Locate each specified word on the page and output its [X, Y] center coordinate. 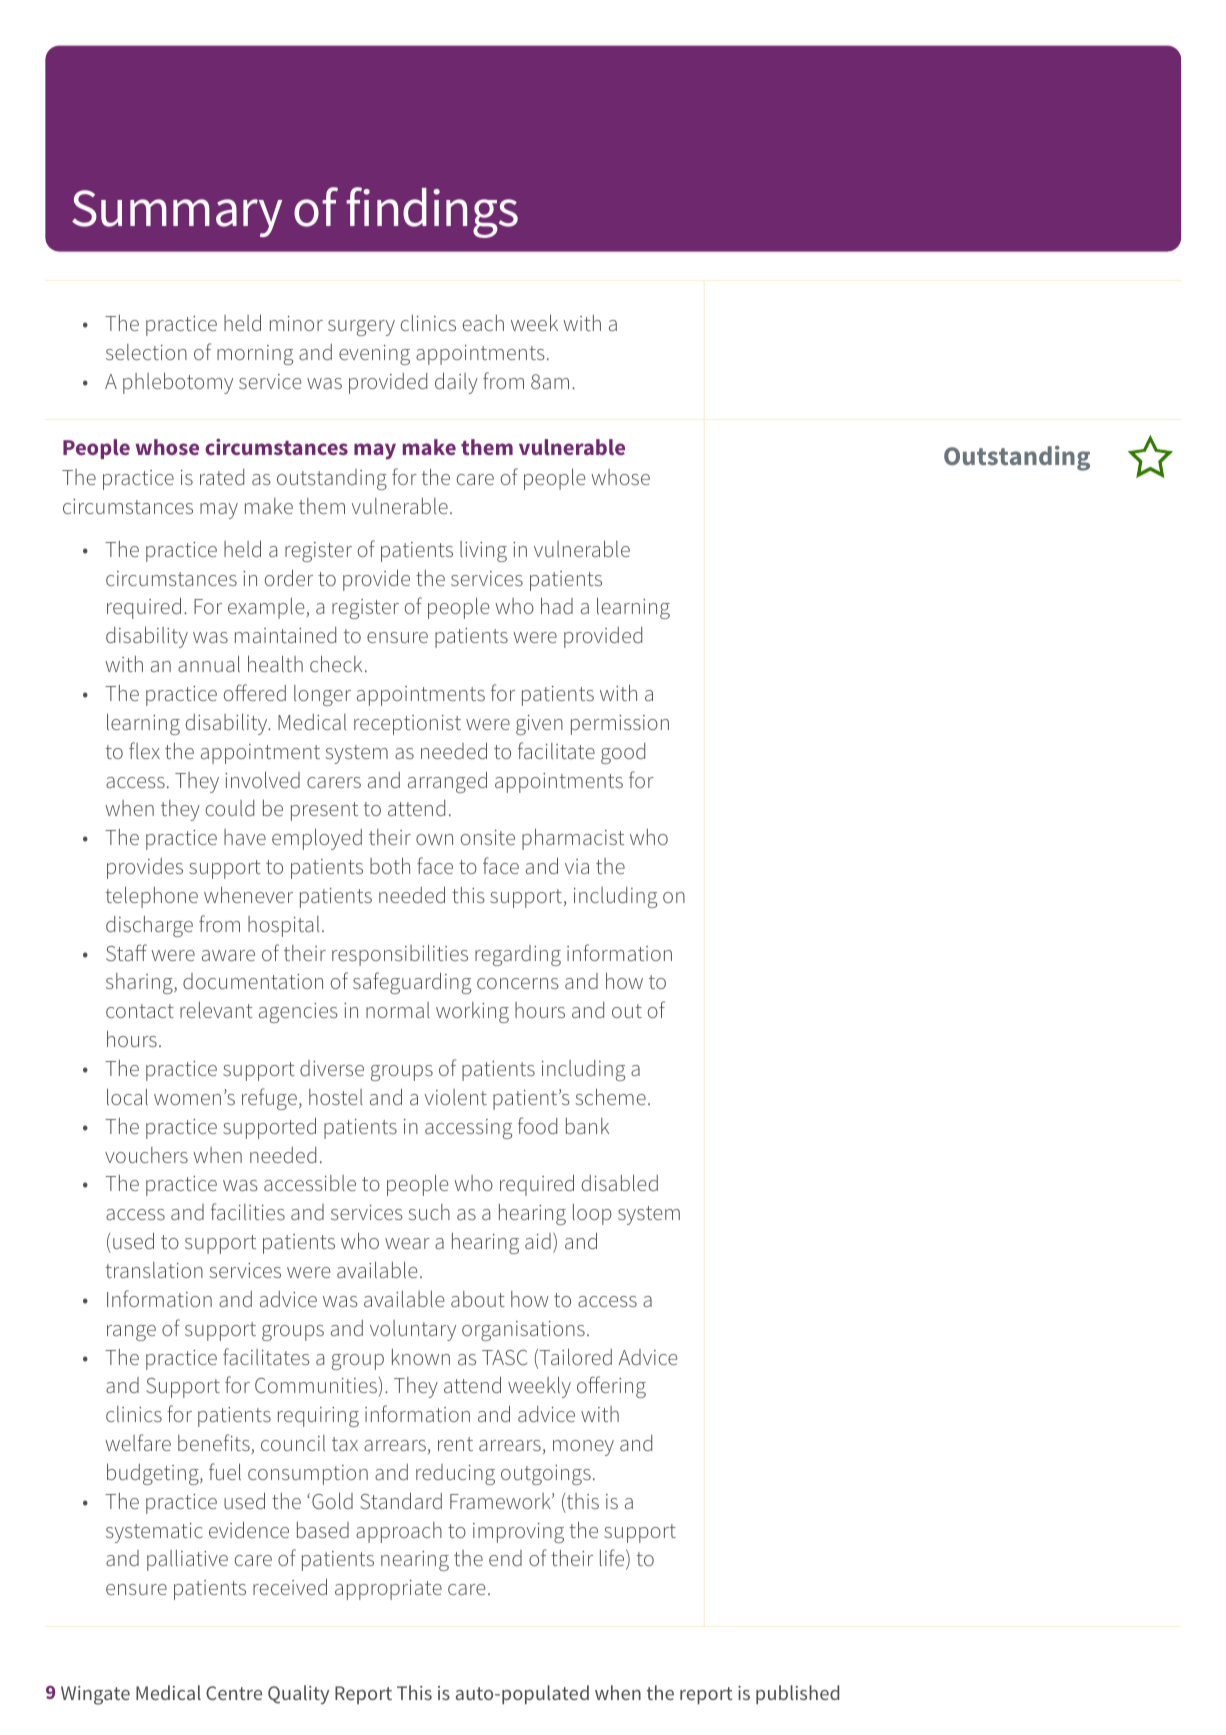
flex [144, 750]
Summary [177, 213]
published [797, 1694]
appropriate [388, 1590]
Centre [234, 1693]
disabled [619, 1182]
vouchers [146, 1155]
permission [620, 725]
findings [432, 212]
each [483, 323]
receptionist [407, 725]
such [429, 1212]
